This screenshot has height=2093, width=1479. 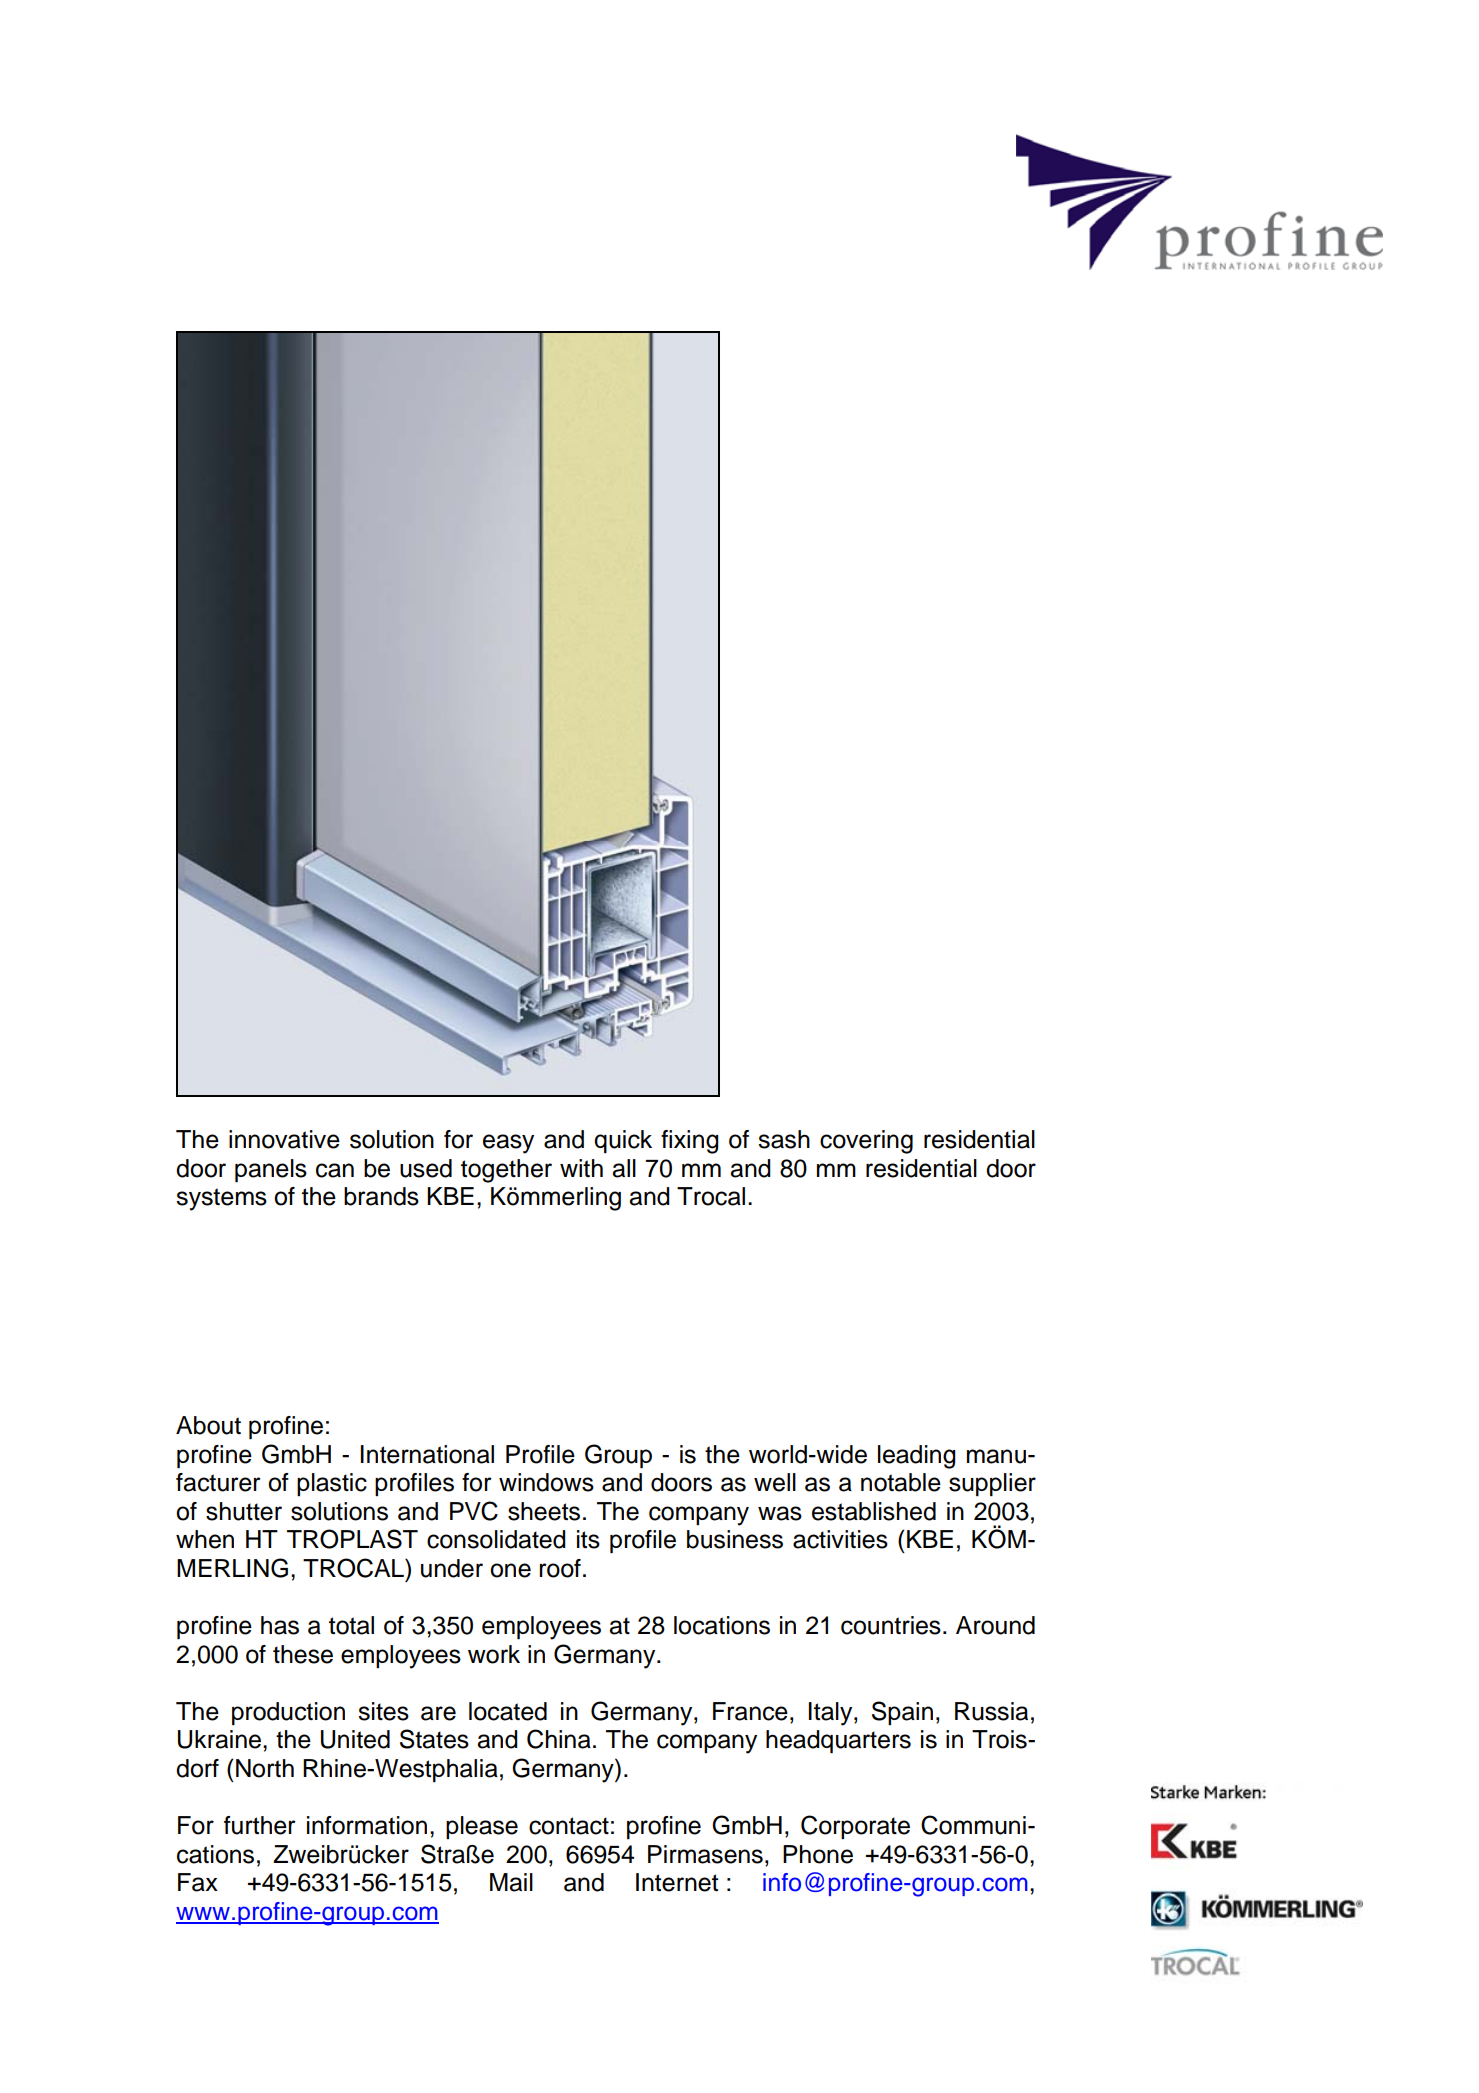 What do you see at coordinates (260, 1825) in the screenshot?
I see `further` at bounding box center [260, 1825].
